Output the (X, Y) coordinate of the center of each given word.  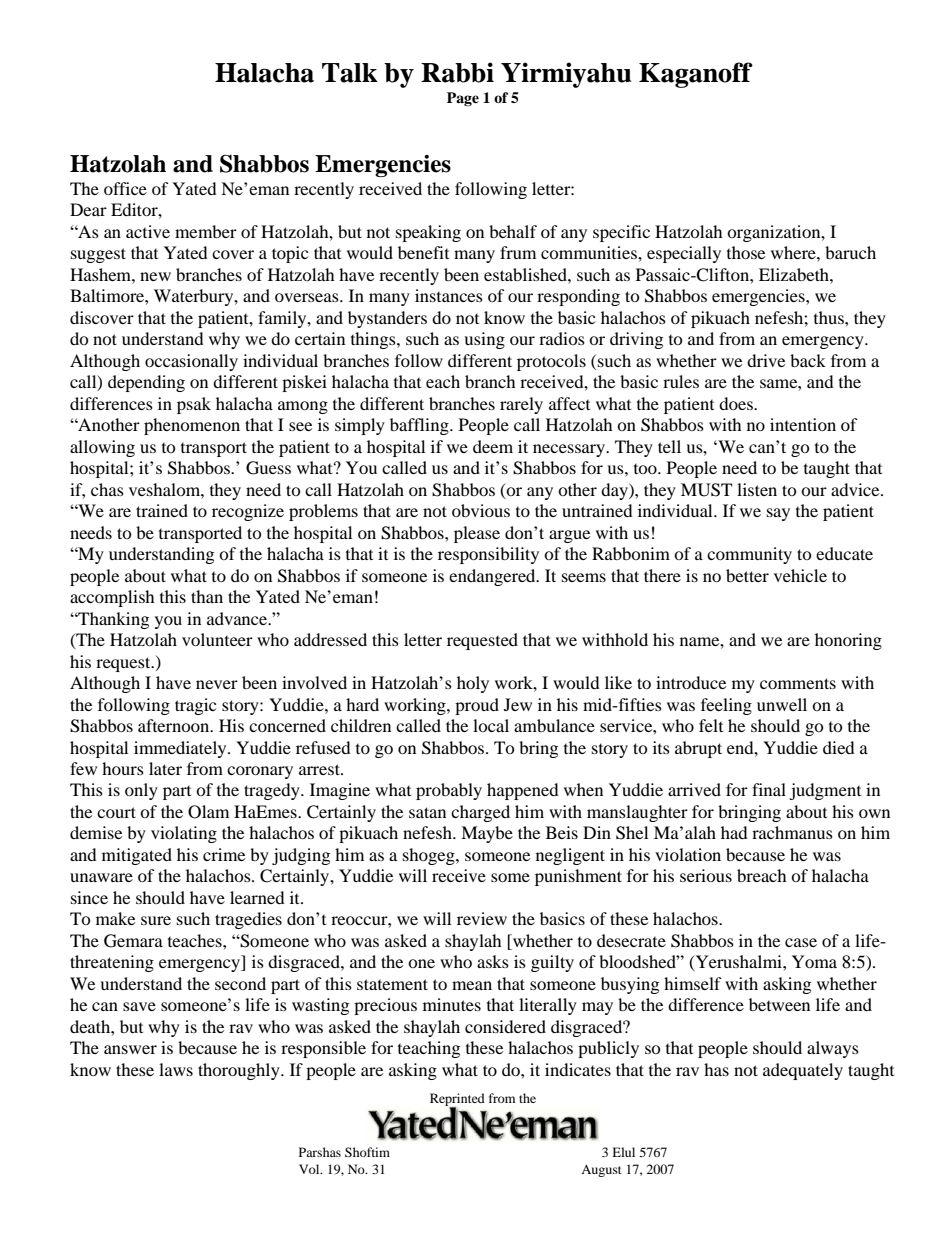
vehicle (800, 575)
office (125, 188)
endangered (493, 577)
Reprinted (457, 1101)
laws (176, 1069)
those (746, 252)
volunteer (217, 639)
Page (463, 99)
